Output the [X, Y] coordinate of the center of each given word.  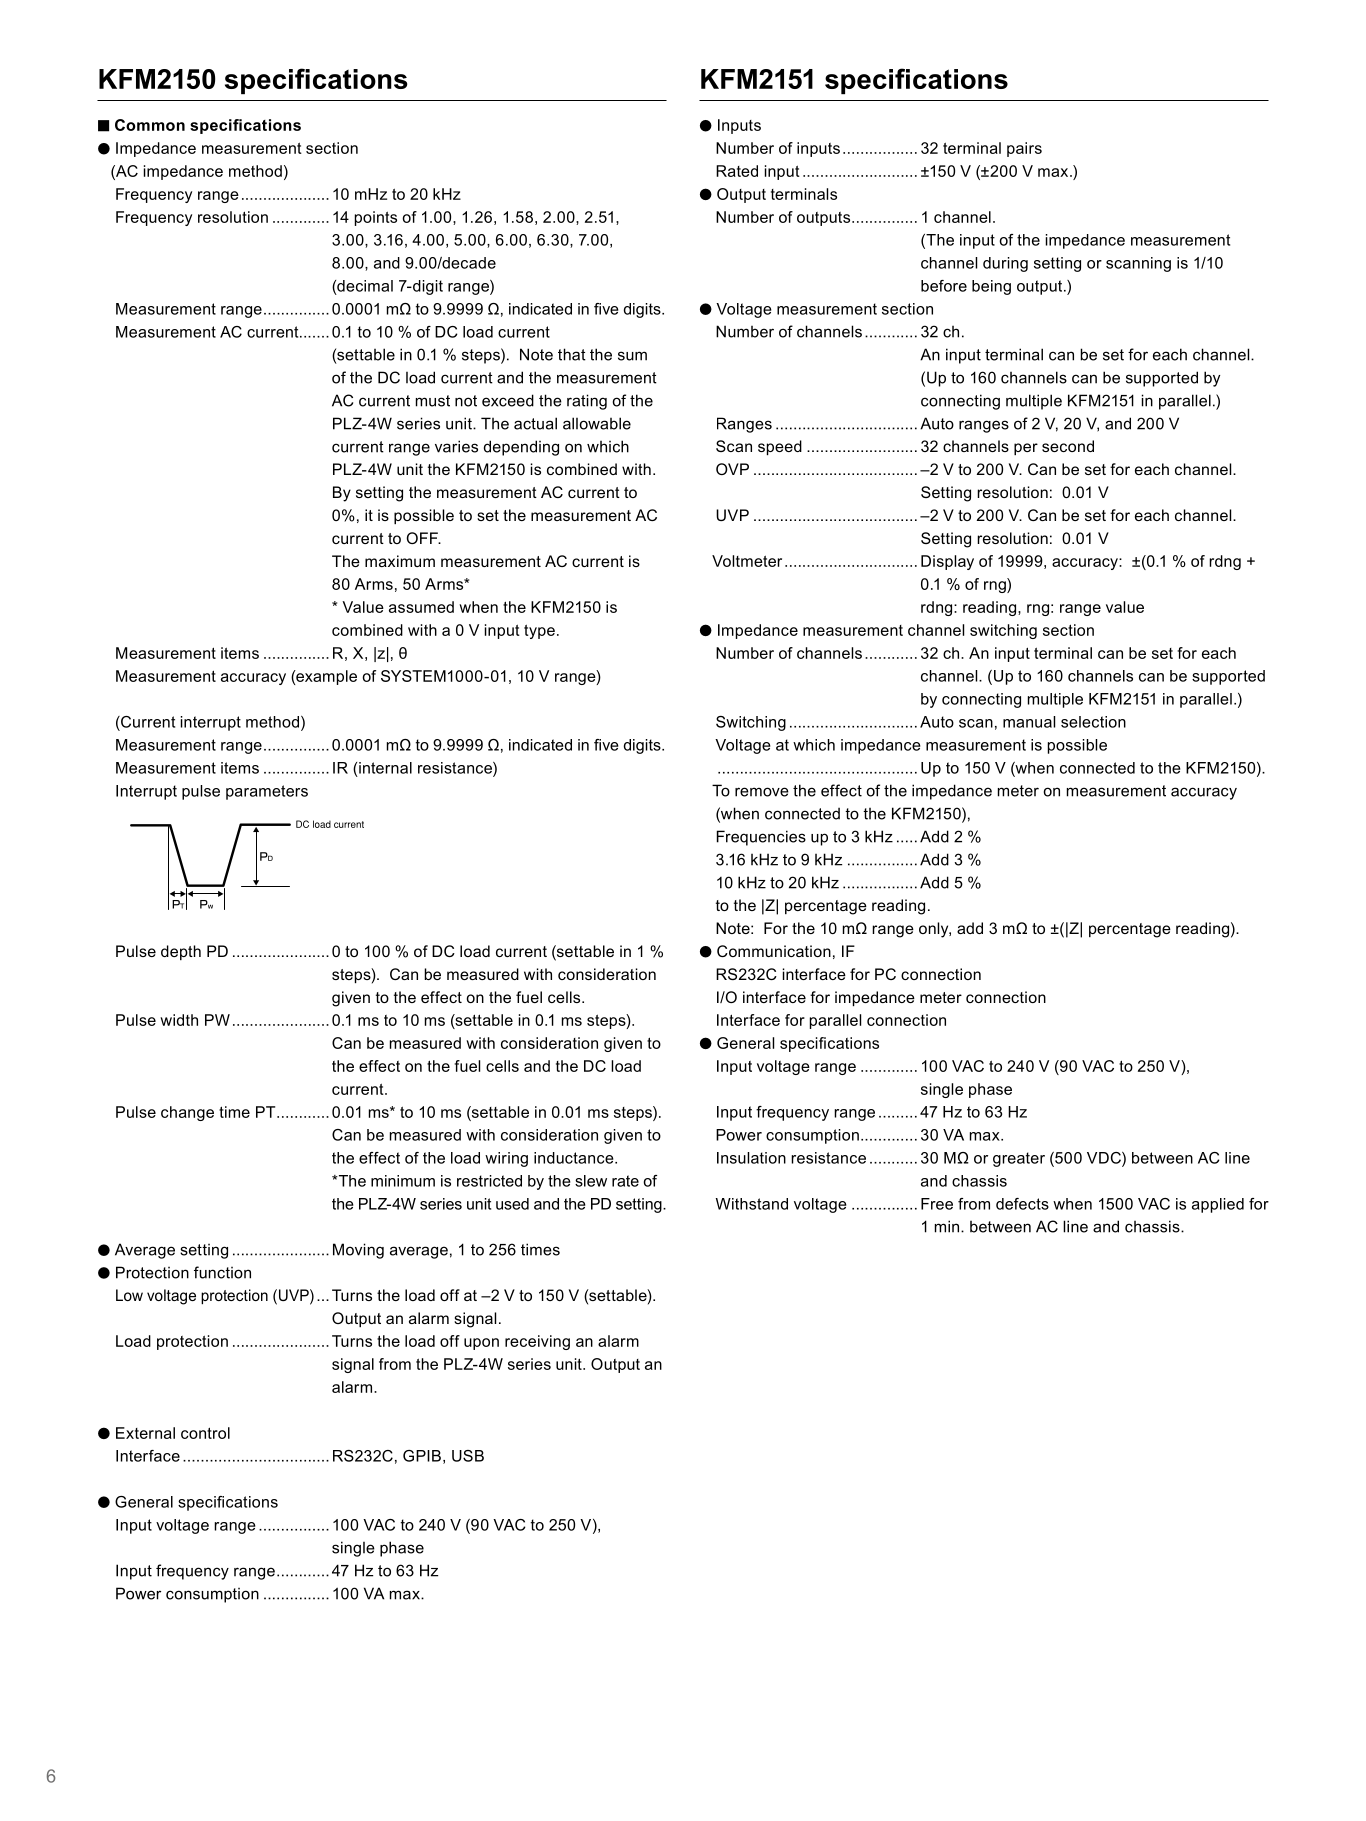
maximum [400, 561]
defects [1022, 1204]
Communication [774, 951]
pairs [1024, 149]
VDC [1105, 1159]
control [205, 1433]
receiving [537, 1342]
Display [947, 562]
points [376, 218]
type [539, 631]
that [572, 354]
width [179, 1020]
